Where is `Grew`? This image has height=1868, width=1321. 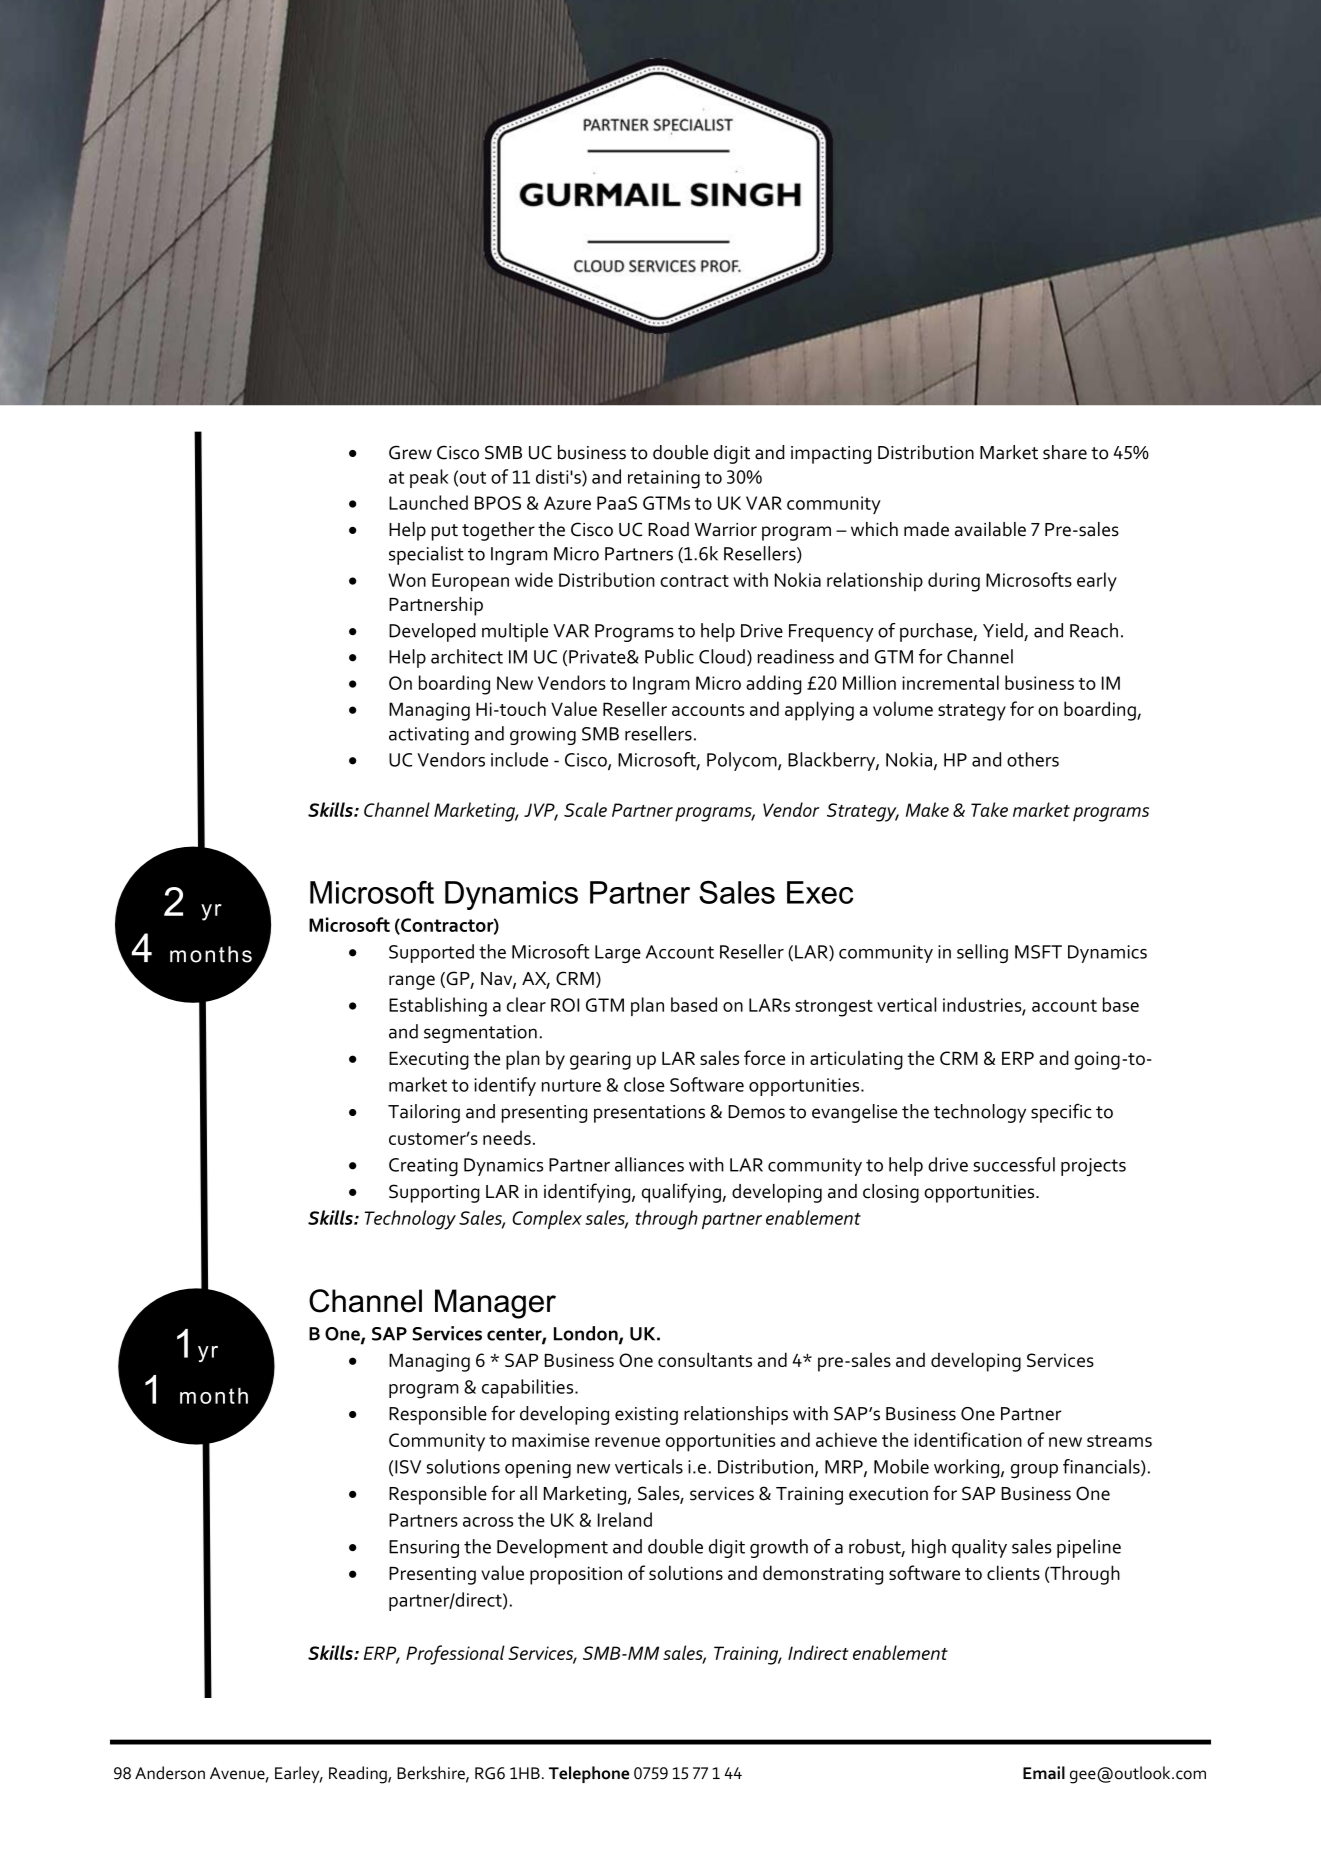
Grew is located at coordinates (410, 452).
